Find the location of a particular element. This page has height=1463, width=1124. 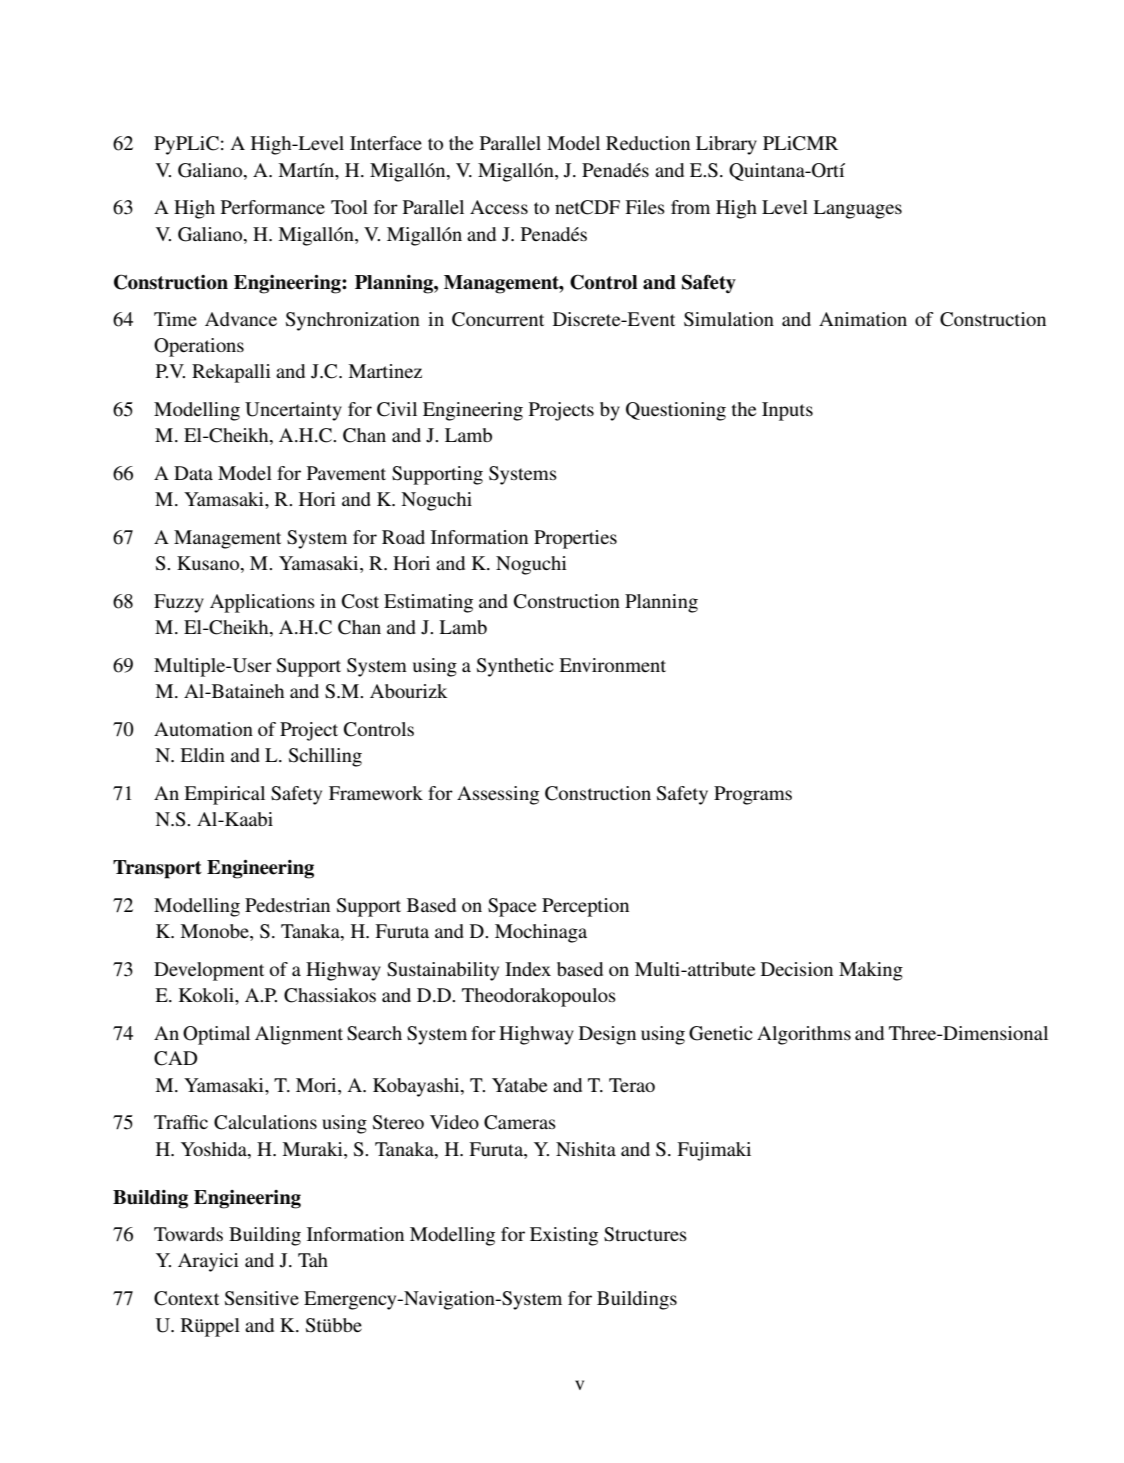

Synthetic is located at coordinates (515, 667).
